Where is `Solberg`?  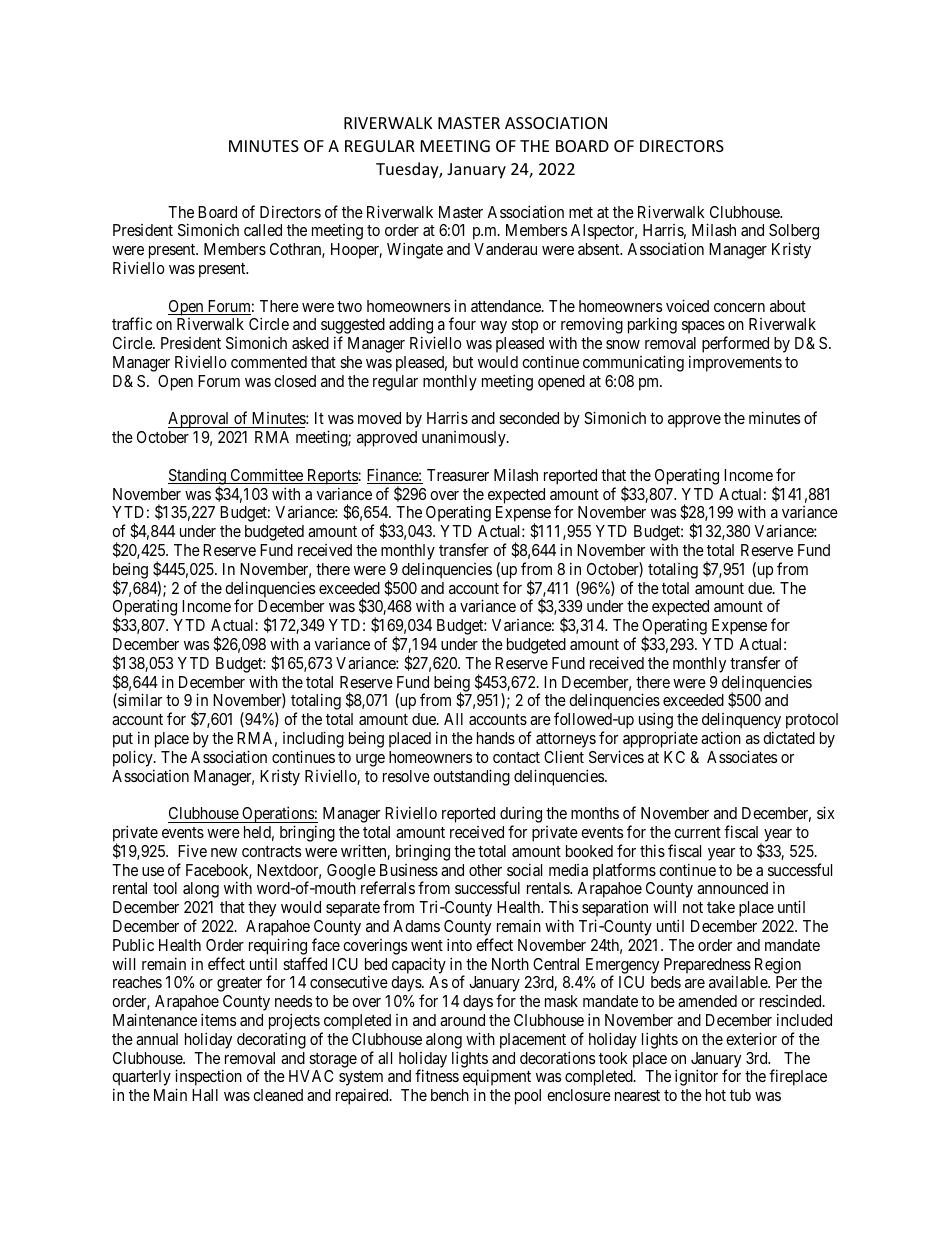 Solberg is located at coordinates (794, 233).
